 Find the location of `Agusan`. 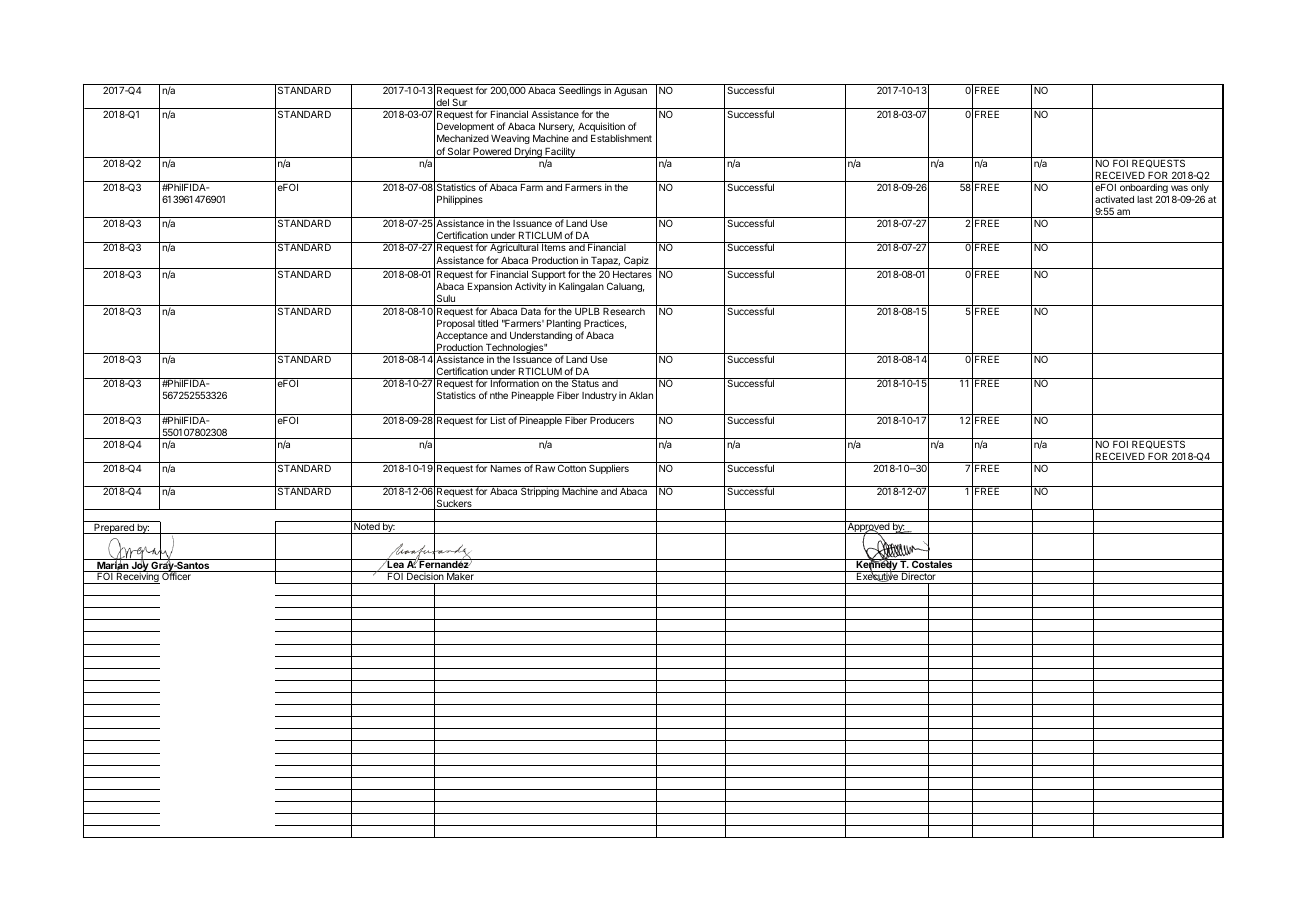

Agusan is located at coordinates (630, 91).
